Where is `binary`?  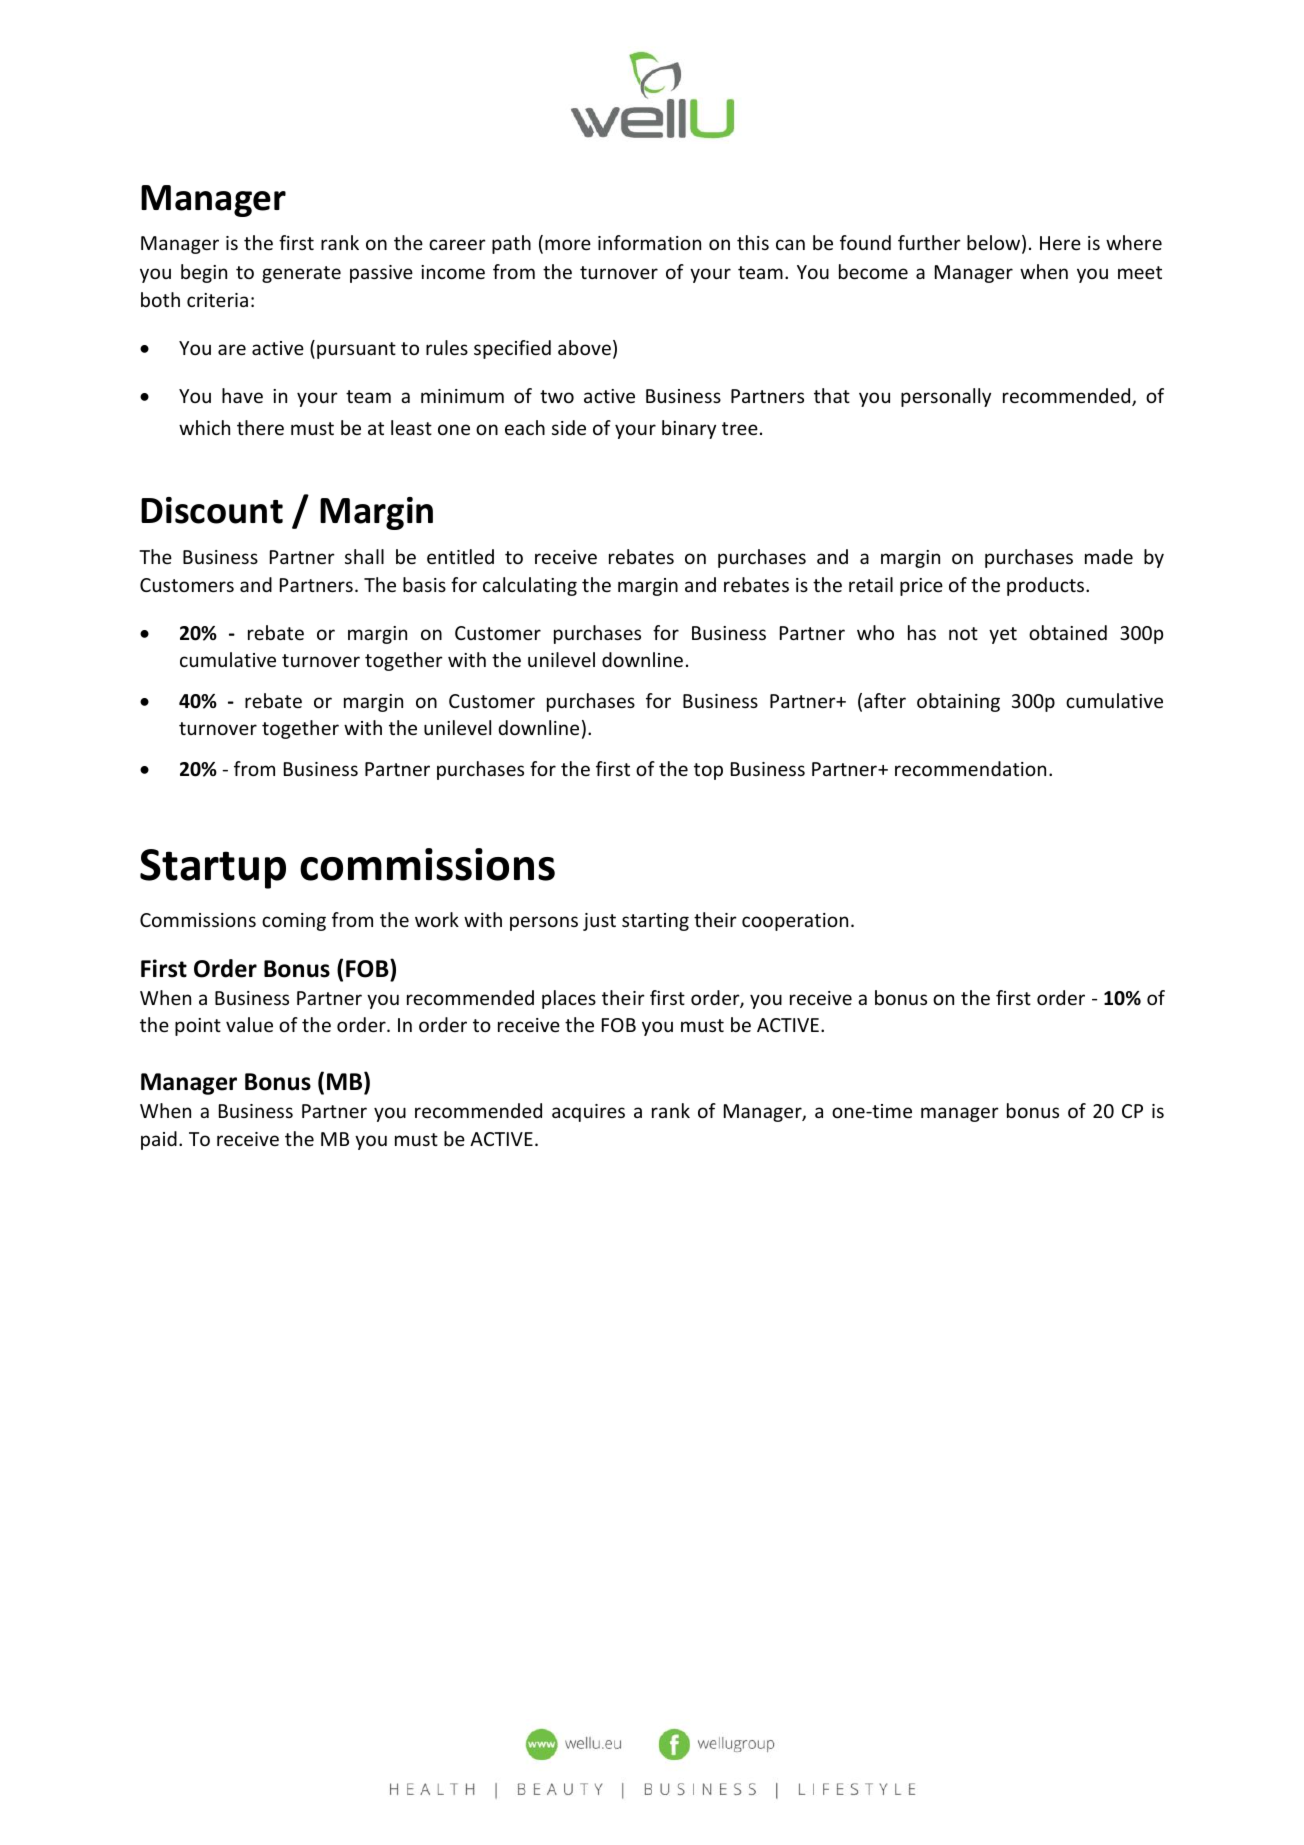
binary is located at coordinates (689, 429).
